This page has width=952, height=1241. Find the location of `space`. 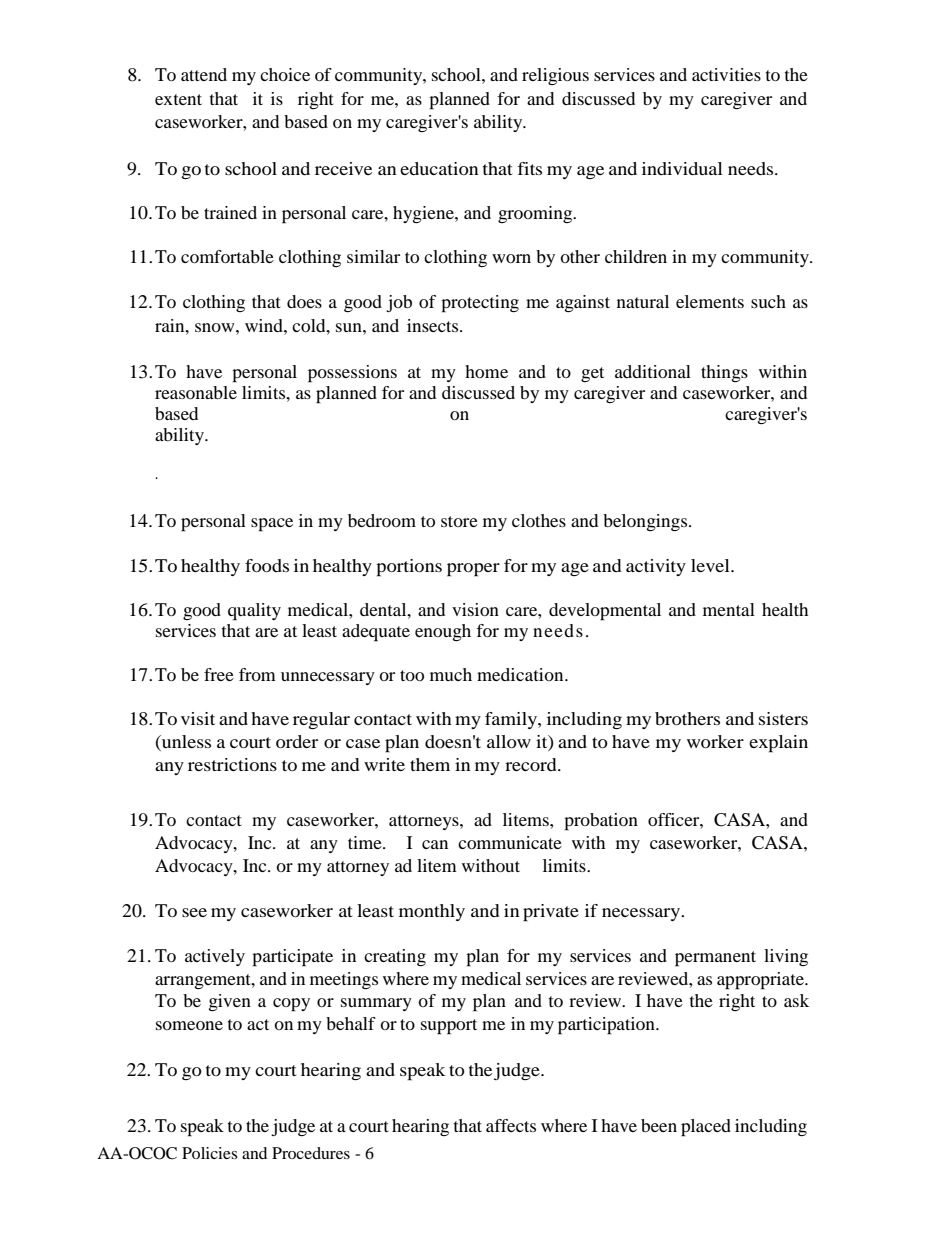

space is located at coordinates (272, 525).
